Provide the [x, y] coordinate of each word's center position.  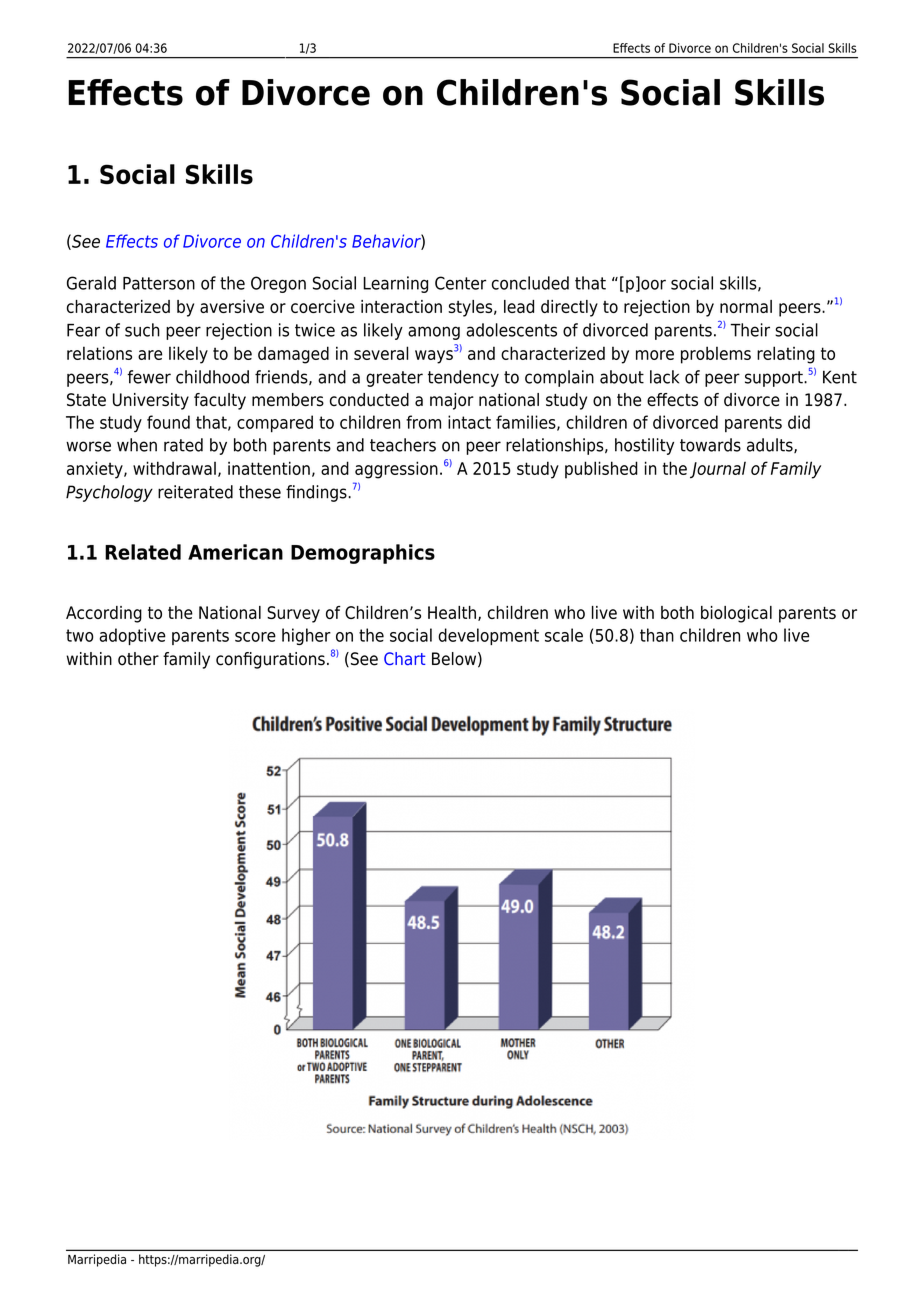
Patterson [159, 283]
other [138, 659]
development [488, 636]
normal [746, 306]
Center [460, 283]
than [657, 635]
